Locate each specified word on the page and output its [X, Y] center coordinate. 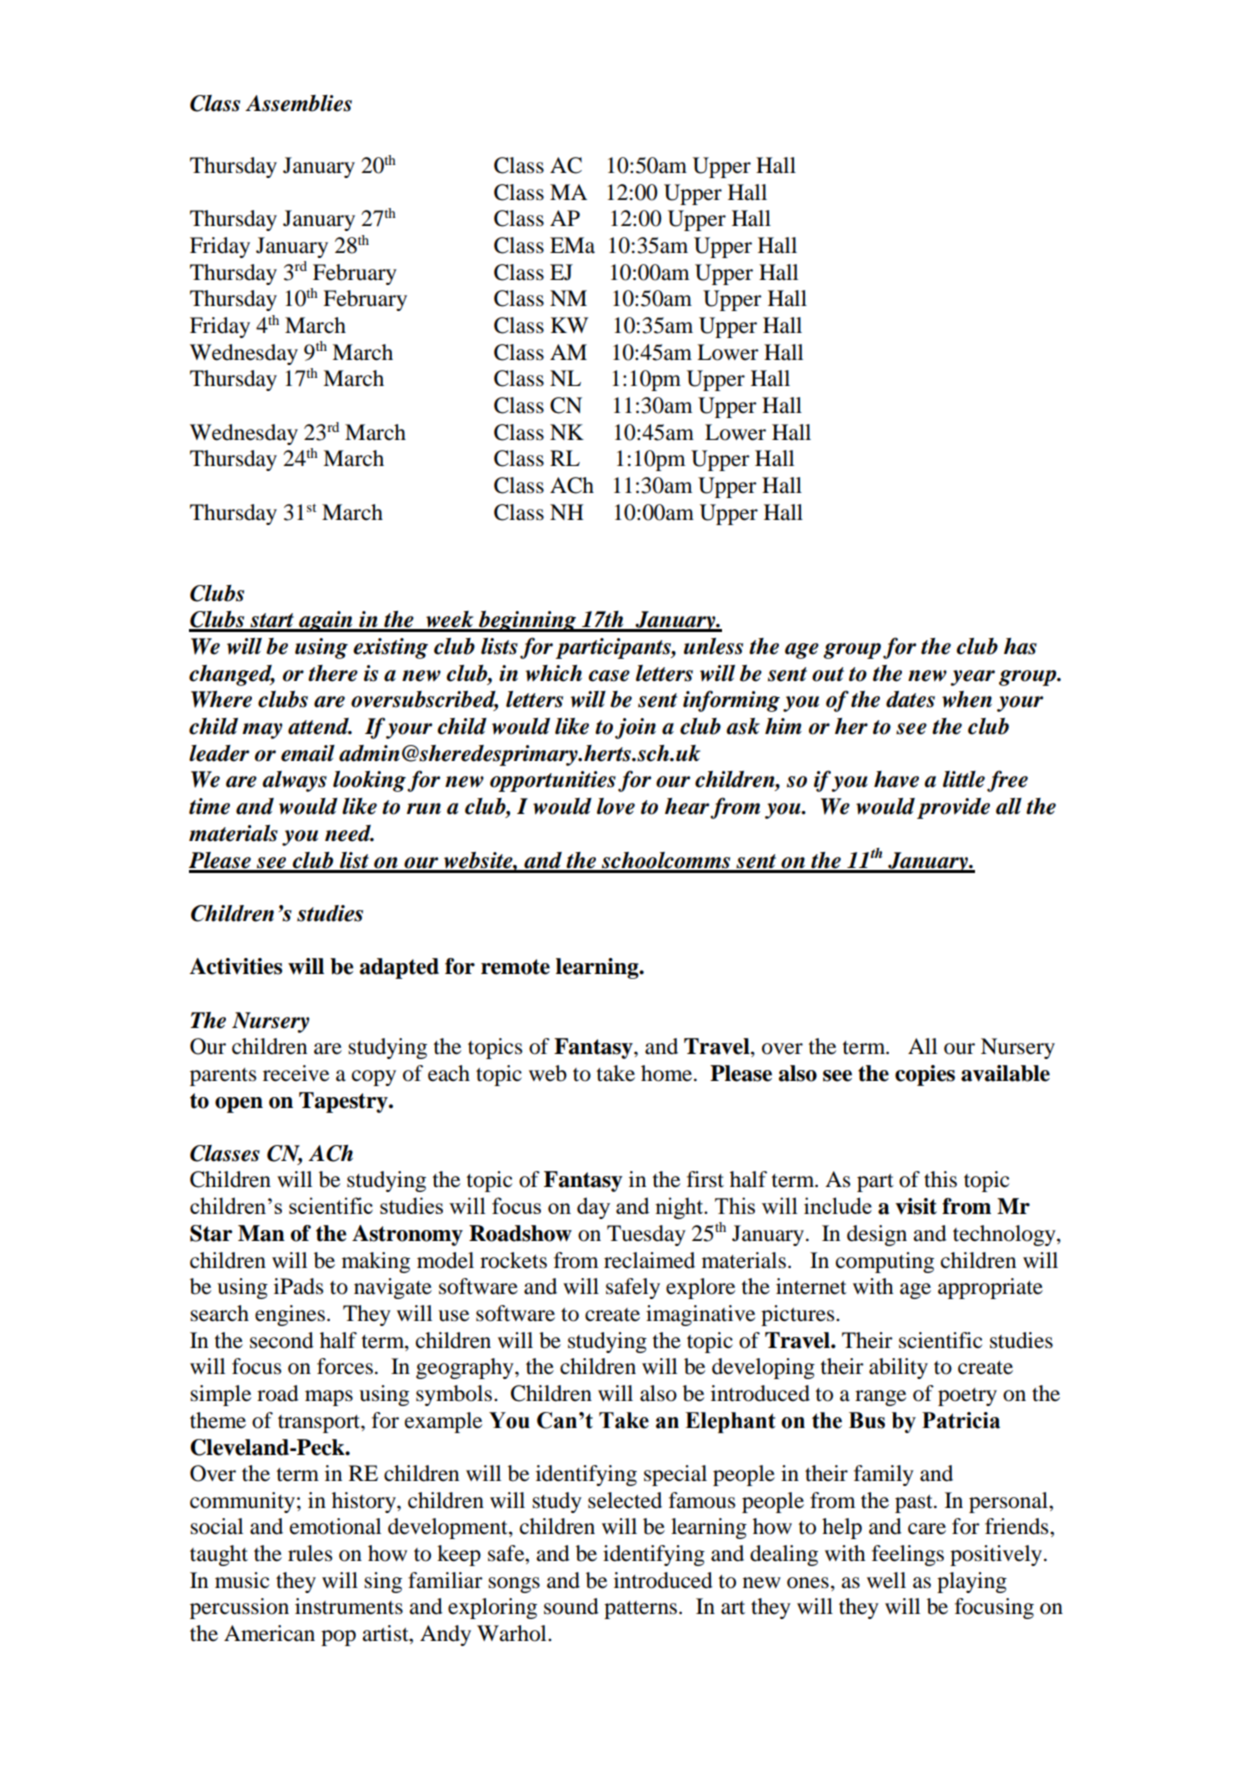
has [1020, 646]
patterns [640, 1610]
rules [310, 1553]
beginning [527, 621]
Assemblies [298, 103]
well [886, 1580]
